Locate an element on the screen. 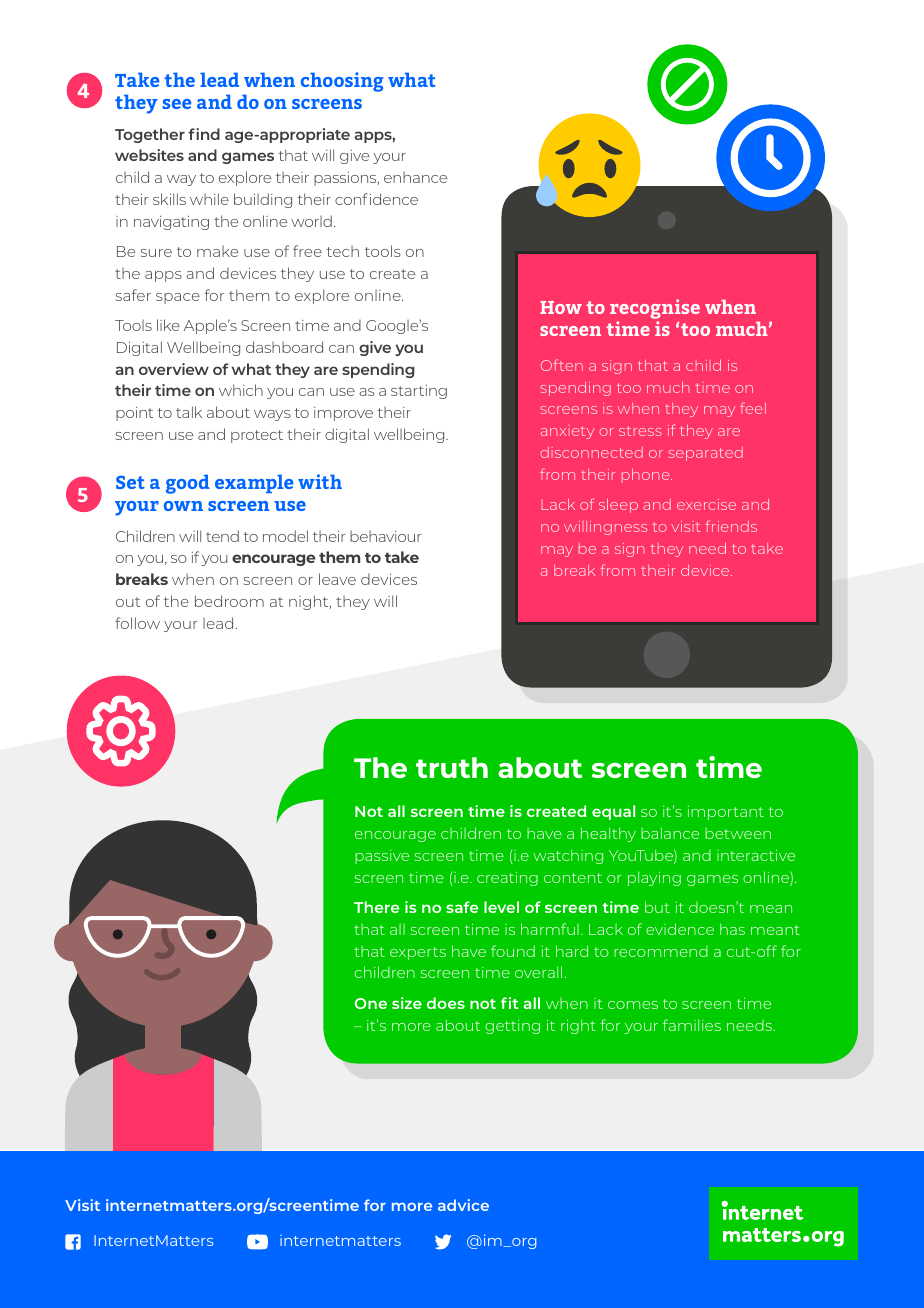 The height and width of the screenshot is (1308, 924). experts is located at coordinates (418, 953).
